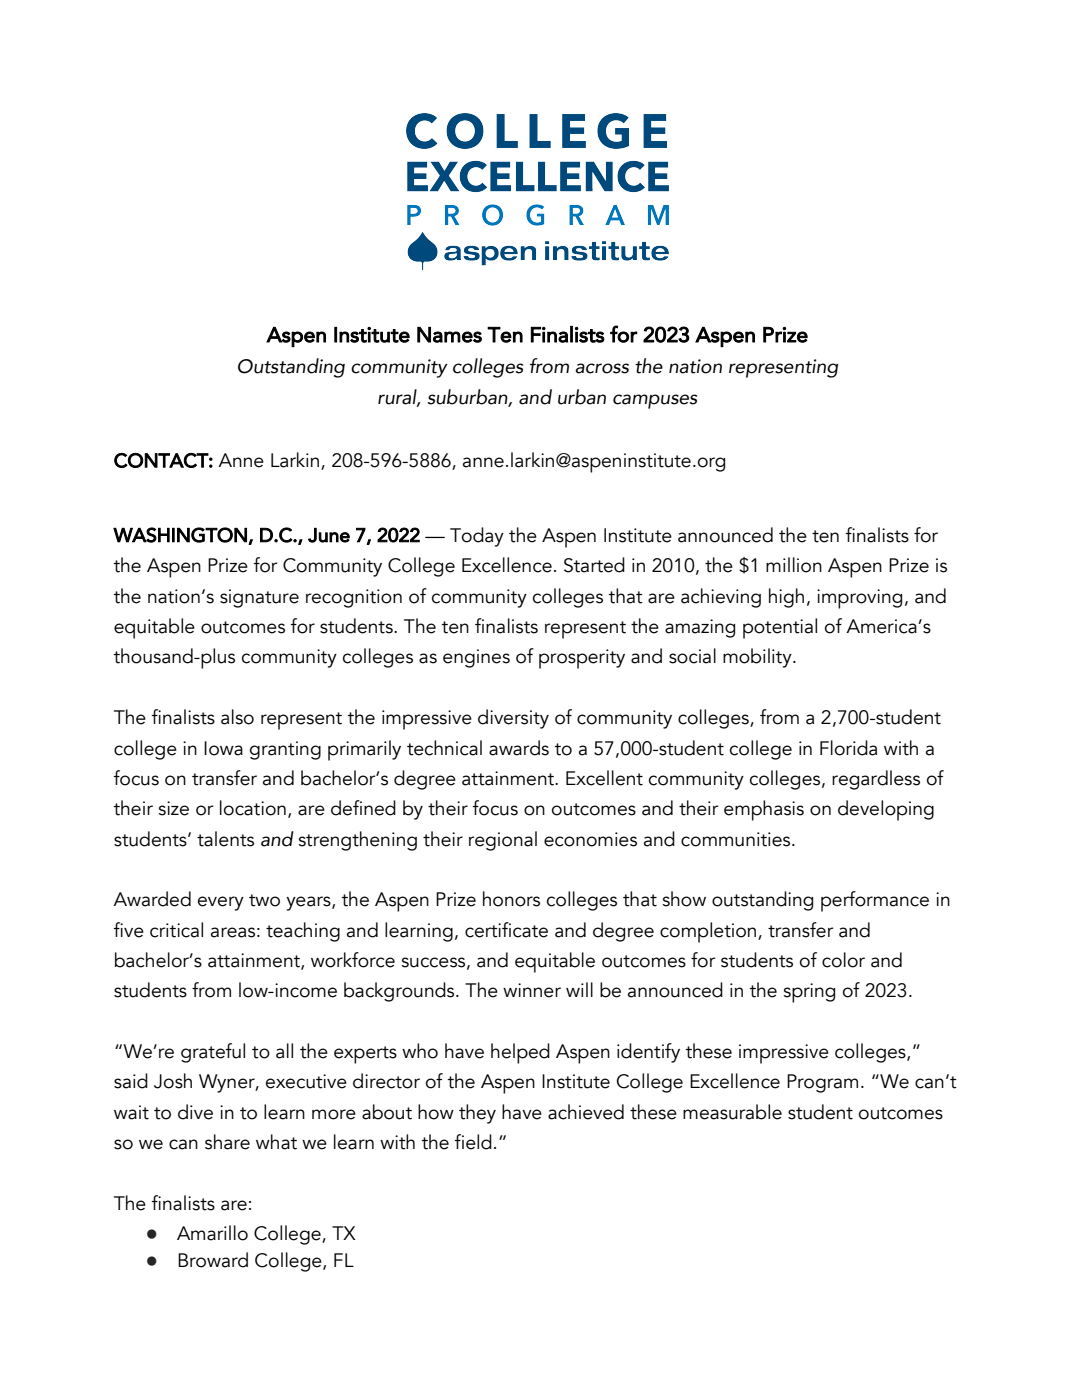 This screenshot has width=1075, height=1391. I want to click on field, so click(473, 1142).
